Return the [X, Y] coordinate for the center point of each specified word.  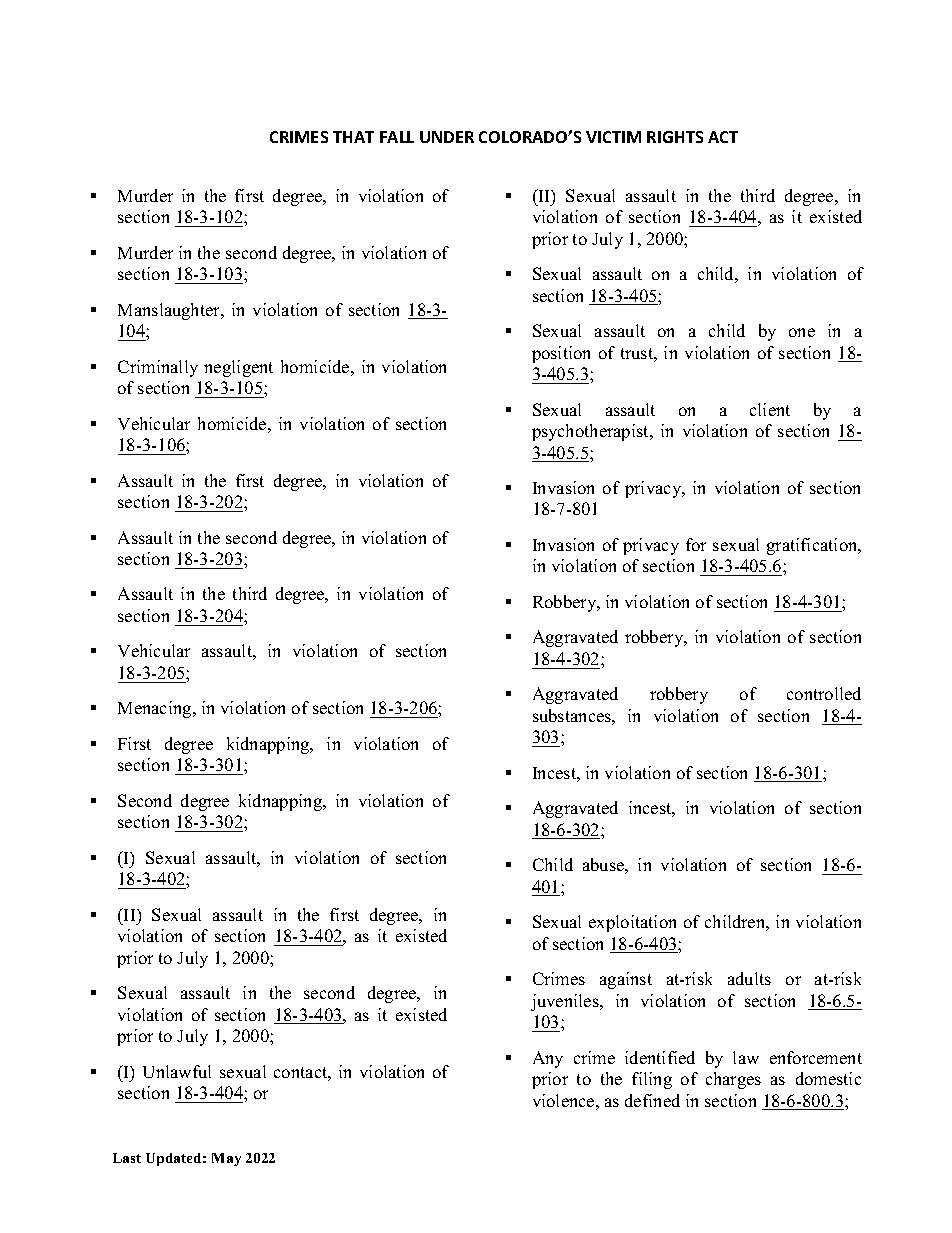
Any [548, 1059]
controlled [824, 693]
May [226, 1159]
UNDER [447, 137]
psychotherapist [591, 432]
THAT [353, 137]
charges [733, 1080]
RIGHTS [675, 137]
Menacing [156, 709]
